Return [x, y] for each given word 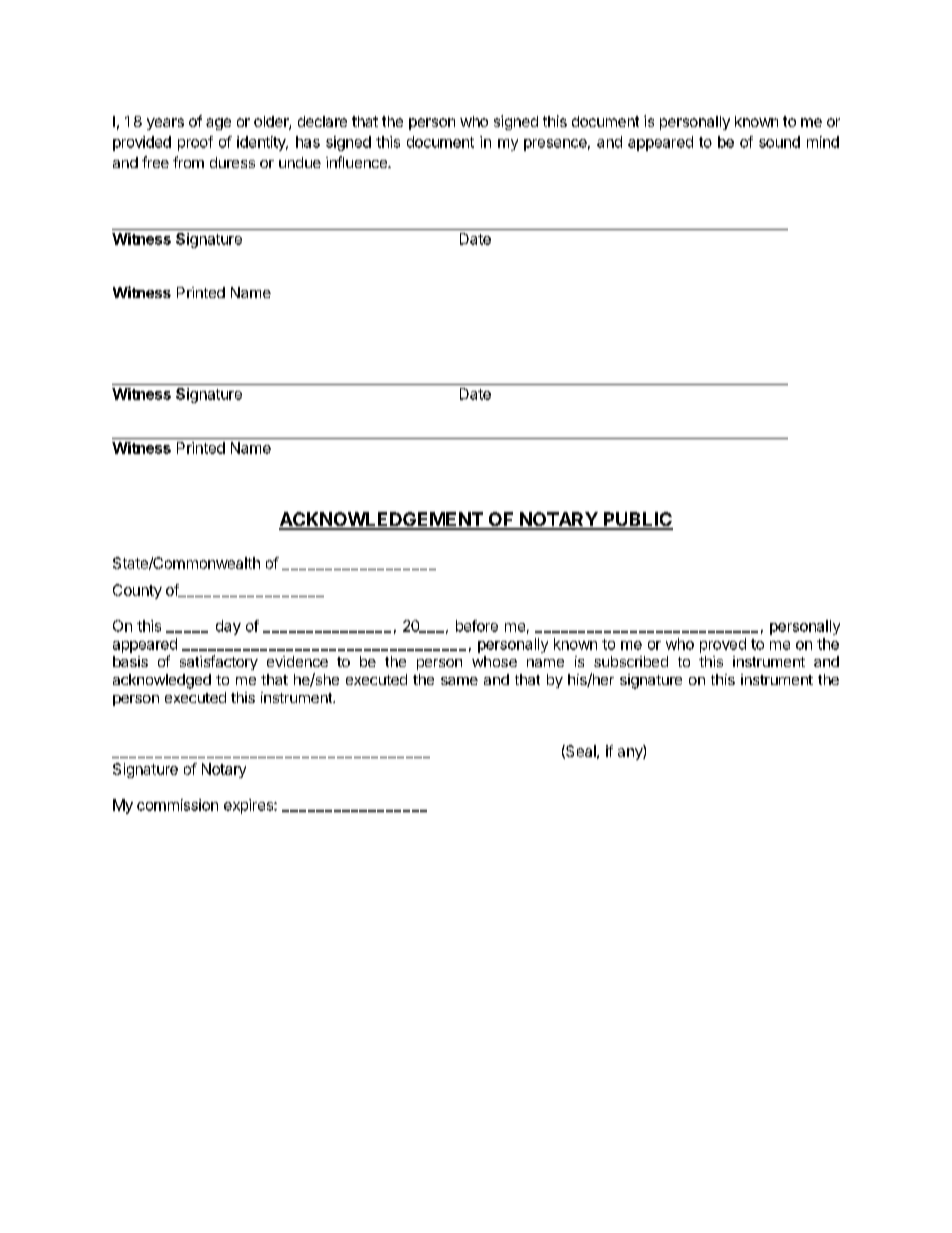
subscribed [631, 661]
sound [779, 142]
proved [723, 645]
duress [232, 162]
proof [195, 143]
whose [494, 661]
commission [177, 805]
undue [300, 162]
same [459, 681]
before [477, 626]
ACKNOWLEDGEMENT [382, 520]
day [228, 627]
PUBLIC [637, 520]
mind [823, 142]
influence [357, 162]
